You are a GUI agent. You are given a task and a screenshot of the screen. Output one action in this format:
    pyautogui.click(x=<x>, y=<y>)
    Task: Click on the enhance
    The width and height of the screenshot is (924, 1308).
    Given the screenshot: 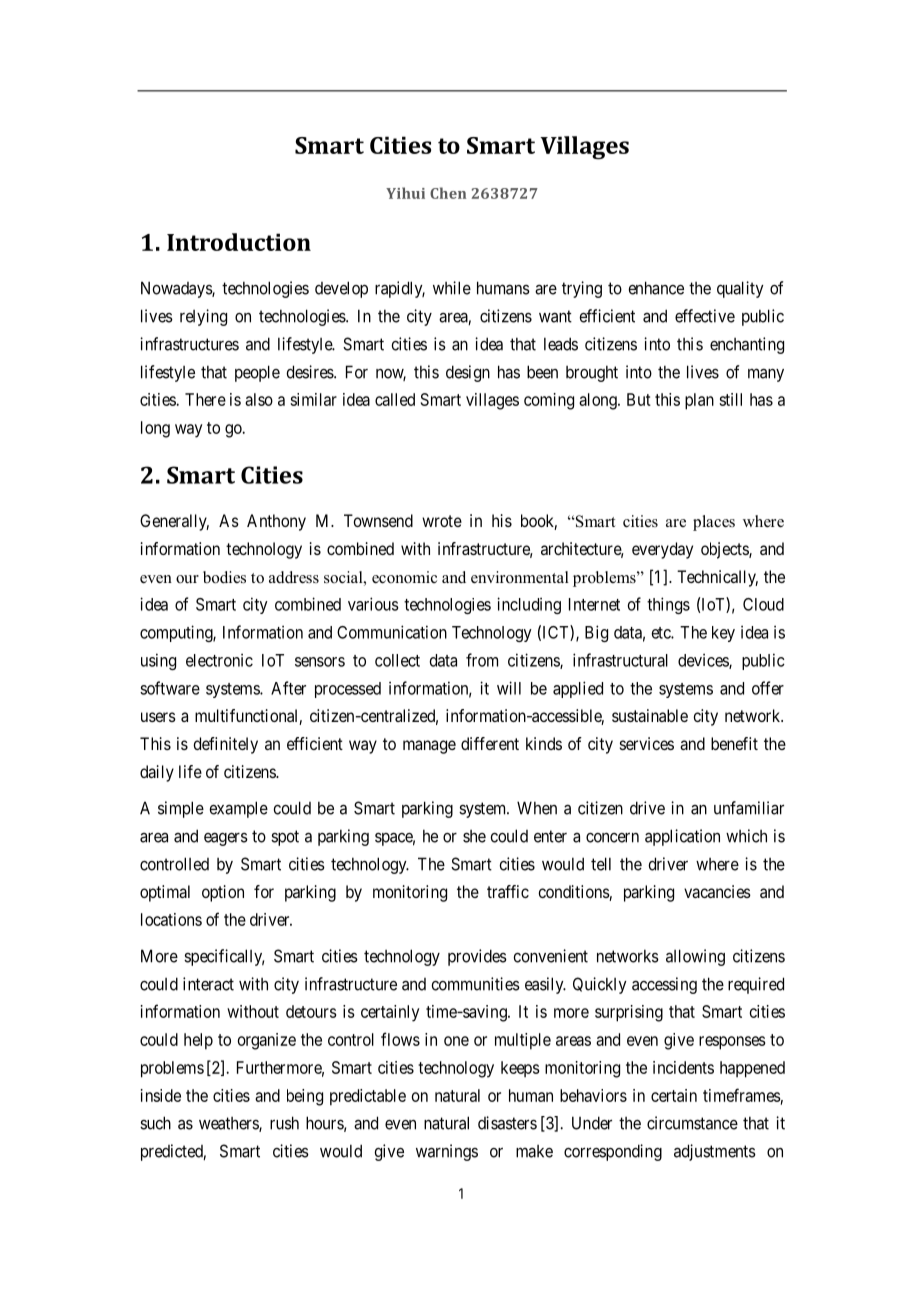 What is the action you would take?
    pyautogui.click(x=656, y=288)
